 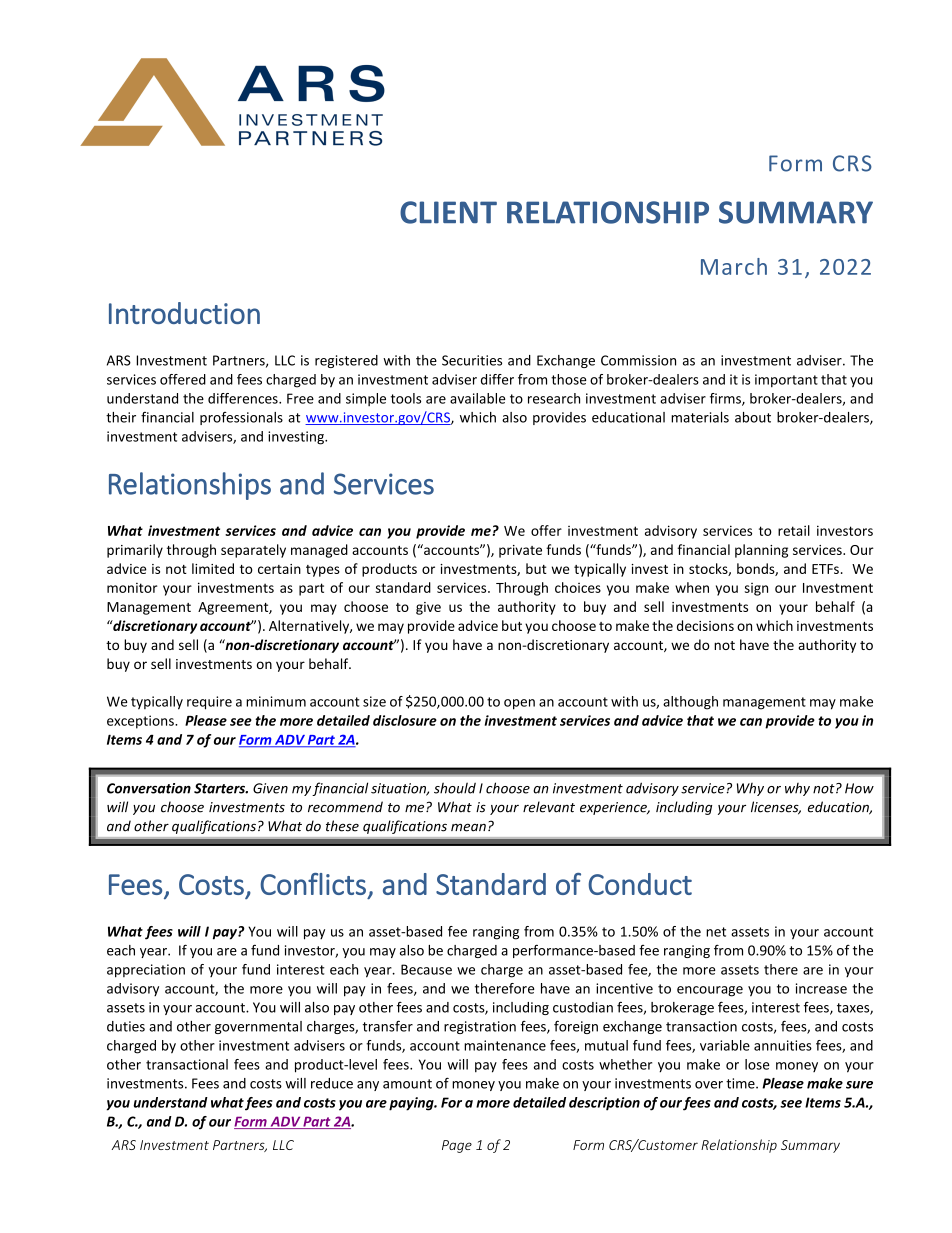 I want to click on reduce, so click(x=332, y=1083).
